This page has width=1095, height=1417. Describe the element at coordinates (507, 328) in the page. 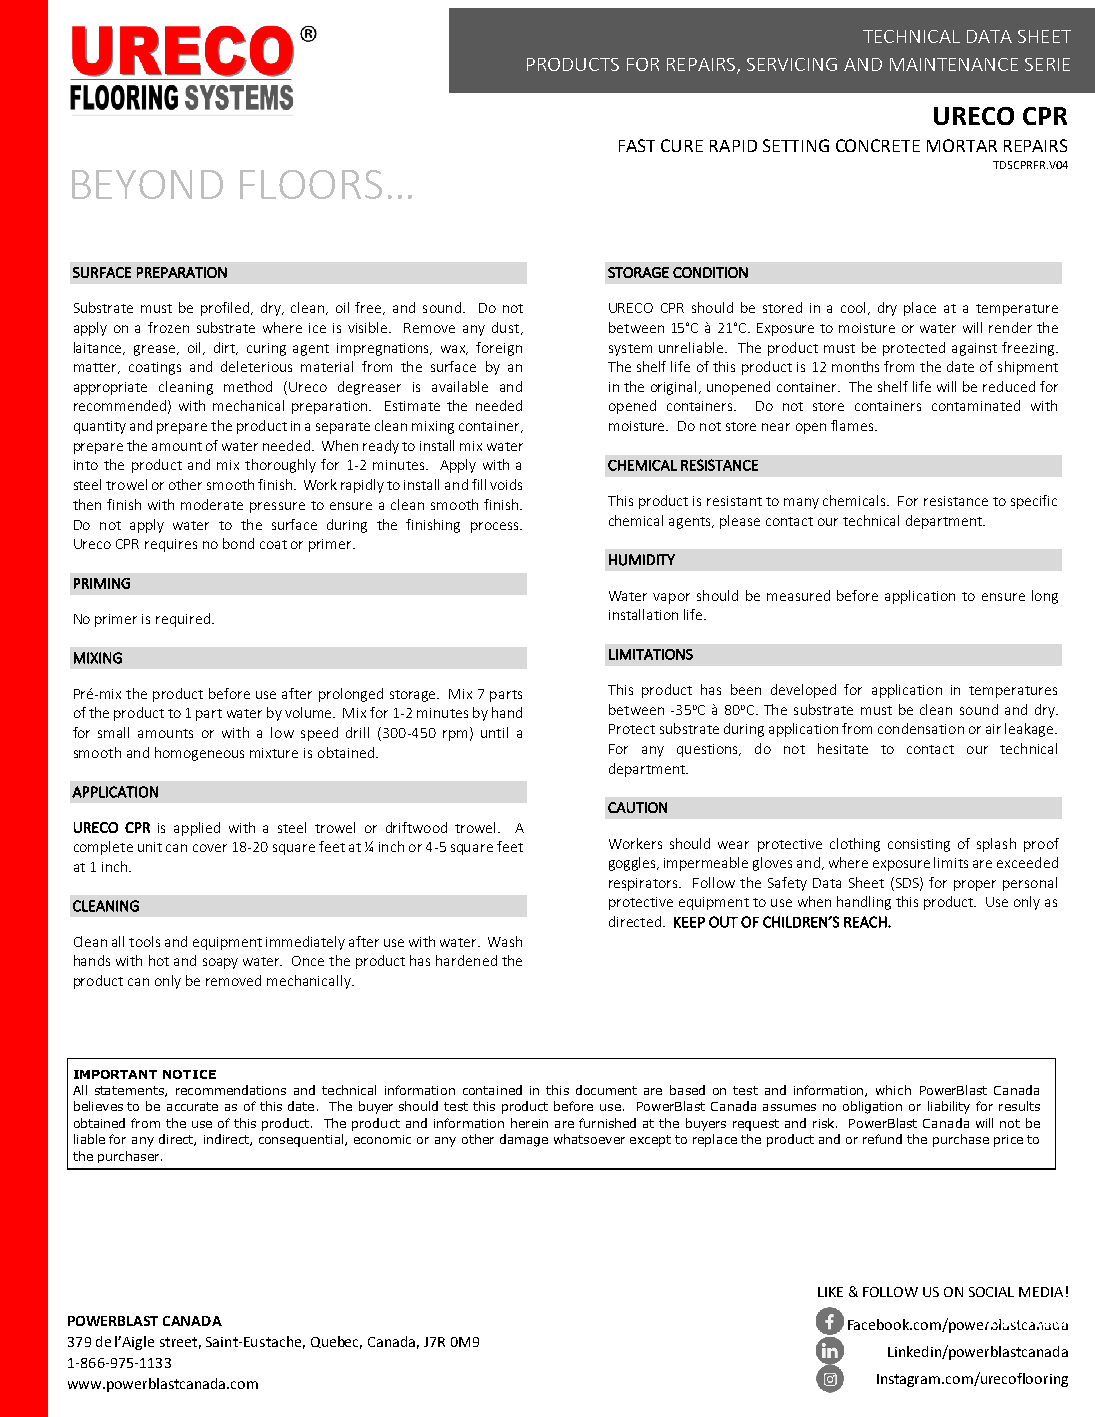

I see `dust` at that location.
